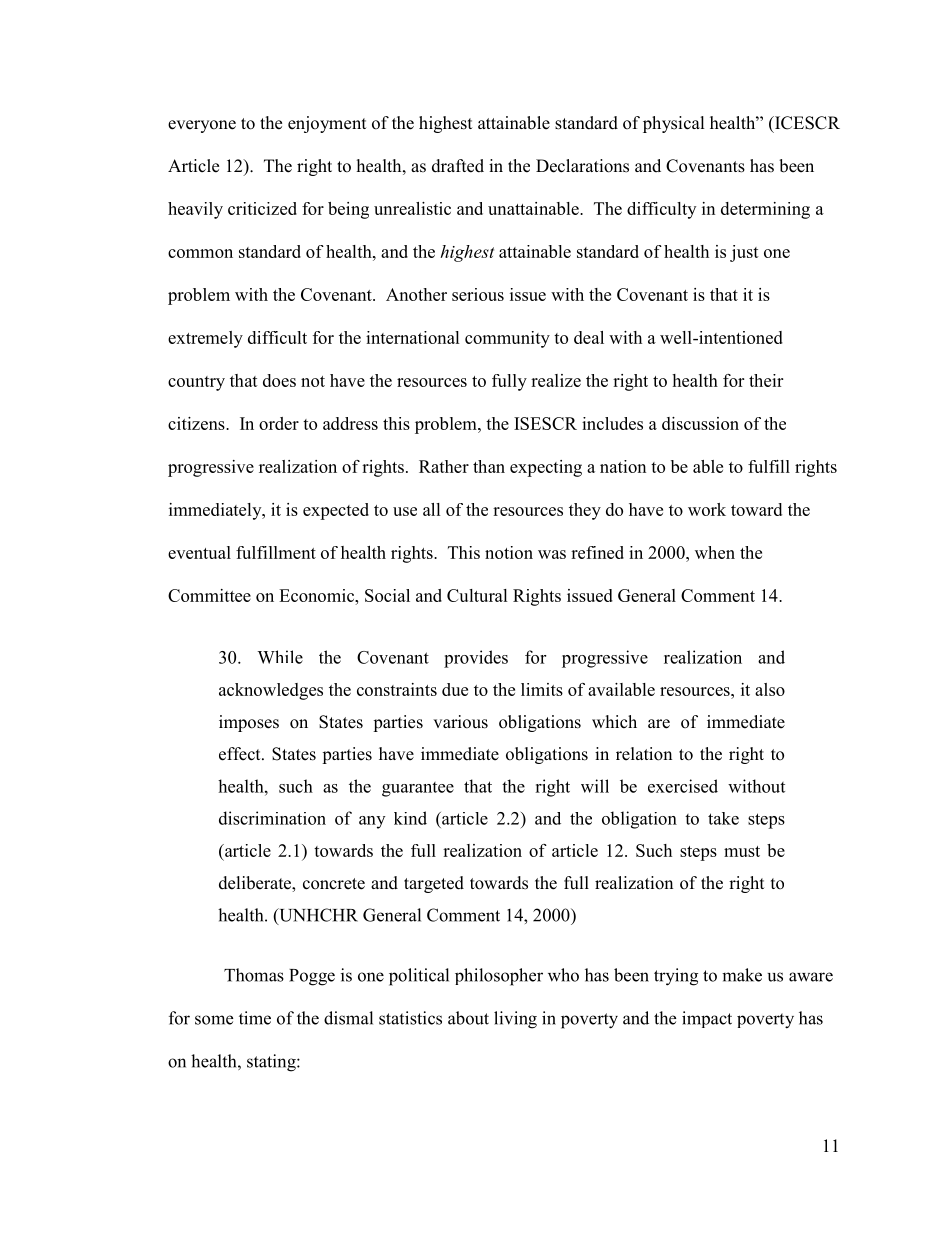 The height and width of the image is (1233, 952). I want to click on Economic, so click(318, 595).
